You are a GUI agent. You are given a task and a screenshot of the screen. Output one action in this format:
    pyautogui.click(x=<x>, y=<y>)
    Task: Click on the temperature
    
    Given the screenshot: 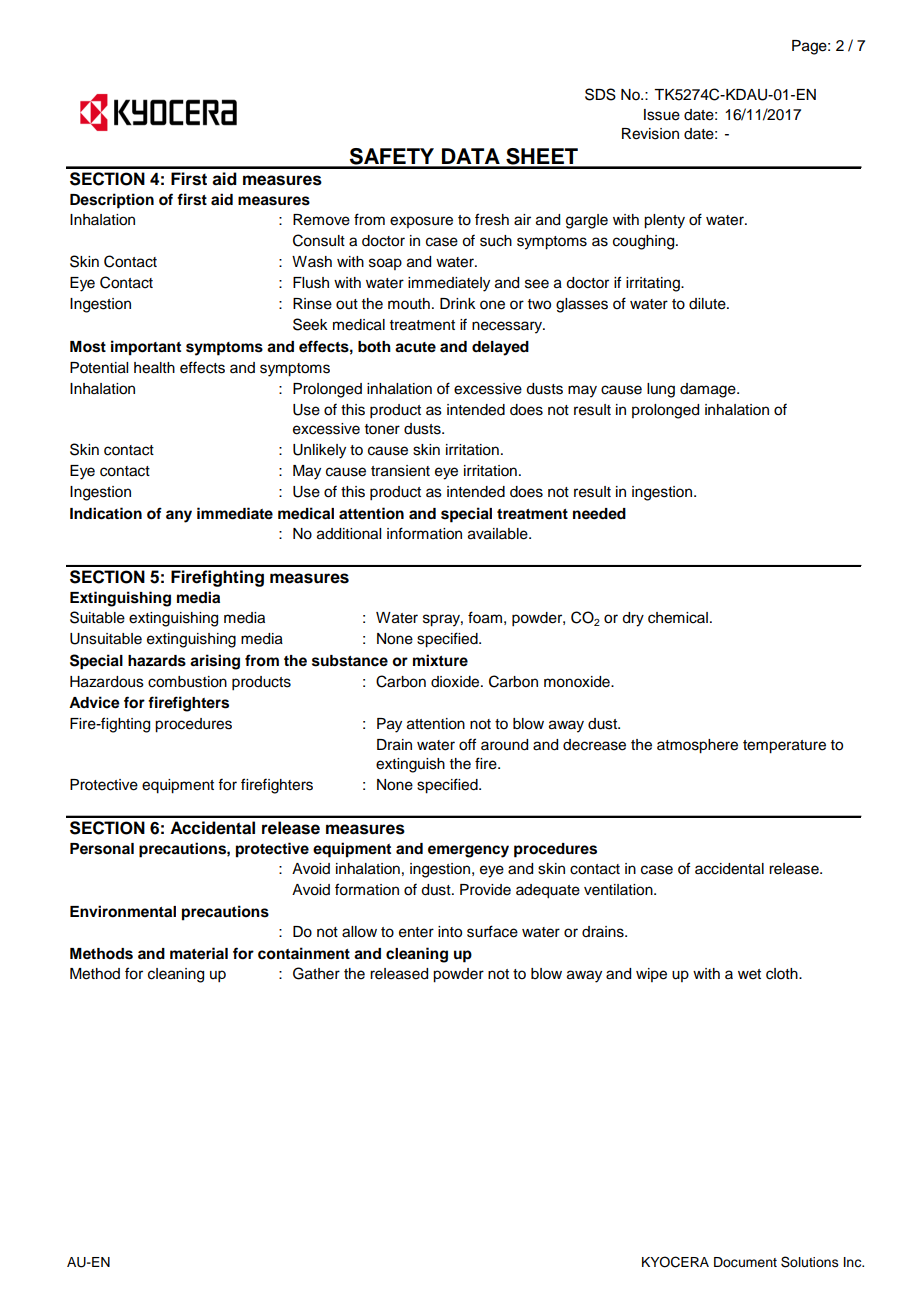 What is the action you would take?
    pyautogui.click(x=784, y=747)
